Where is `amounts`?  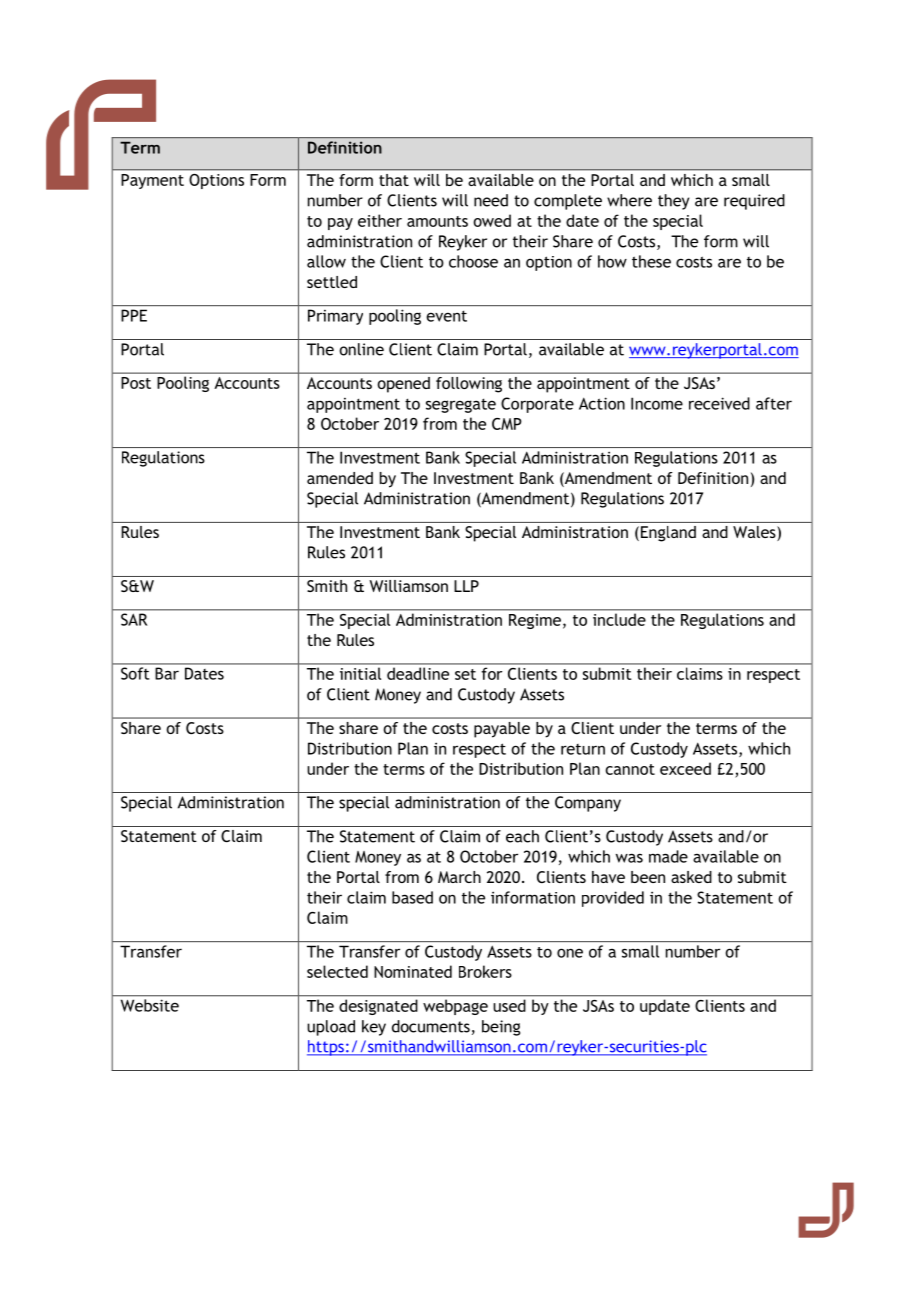
amounts is located at coordinates (437, 221).
